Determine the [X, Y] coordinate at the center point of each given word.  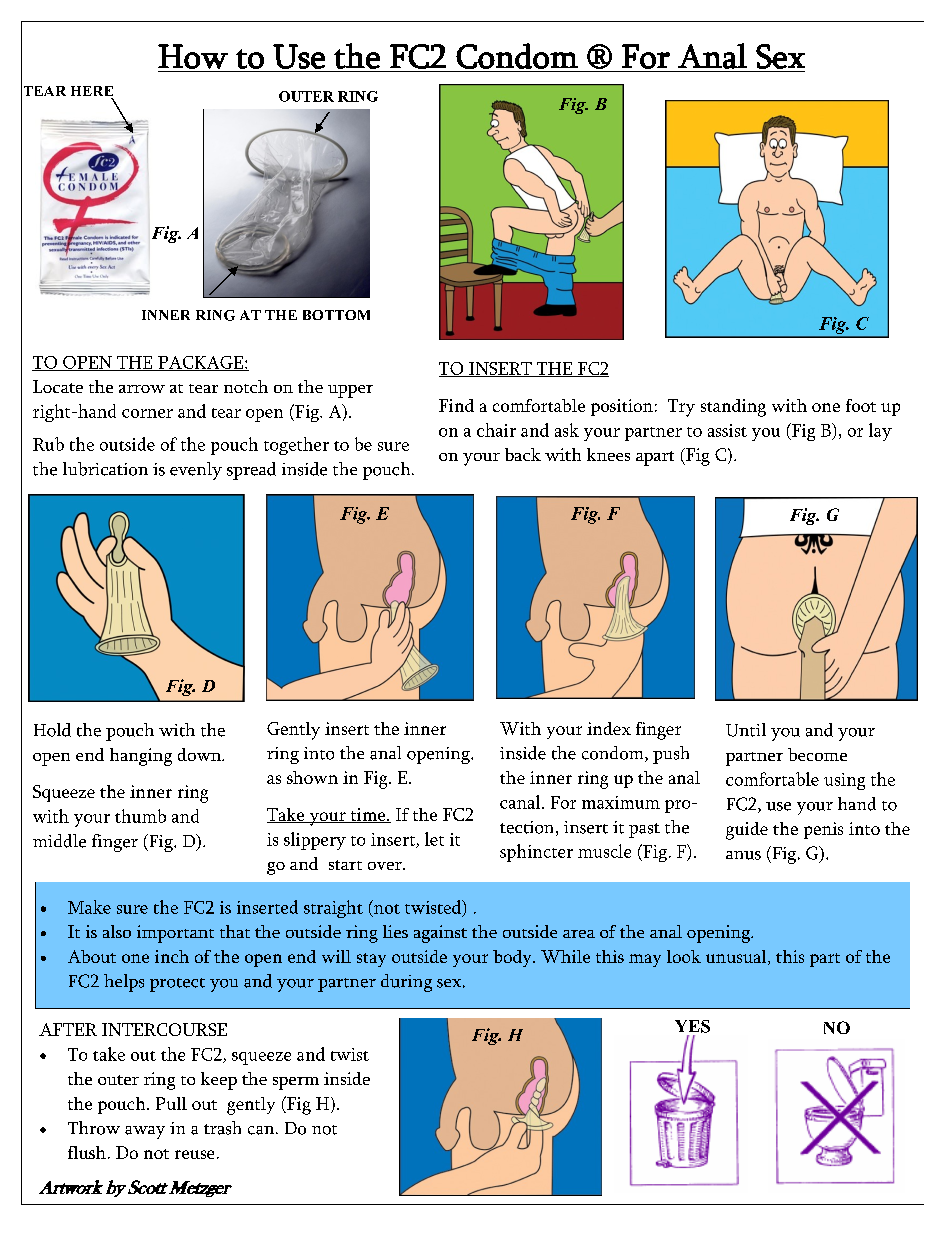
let [434, 839]
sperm [296, 1083]
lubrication [105, 469]
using [844, 781]
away [145, 1132]
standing [733, 408]
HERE [92, 91]
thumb [140, 816]
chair [496, 430]
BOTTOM [336, 315]
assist [727, 430]
